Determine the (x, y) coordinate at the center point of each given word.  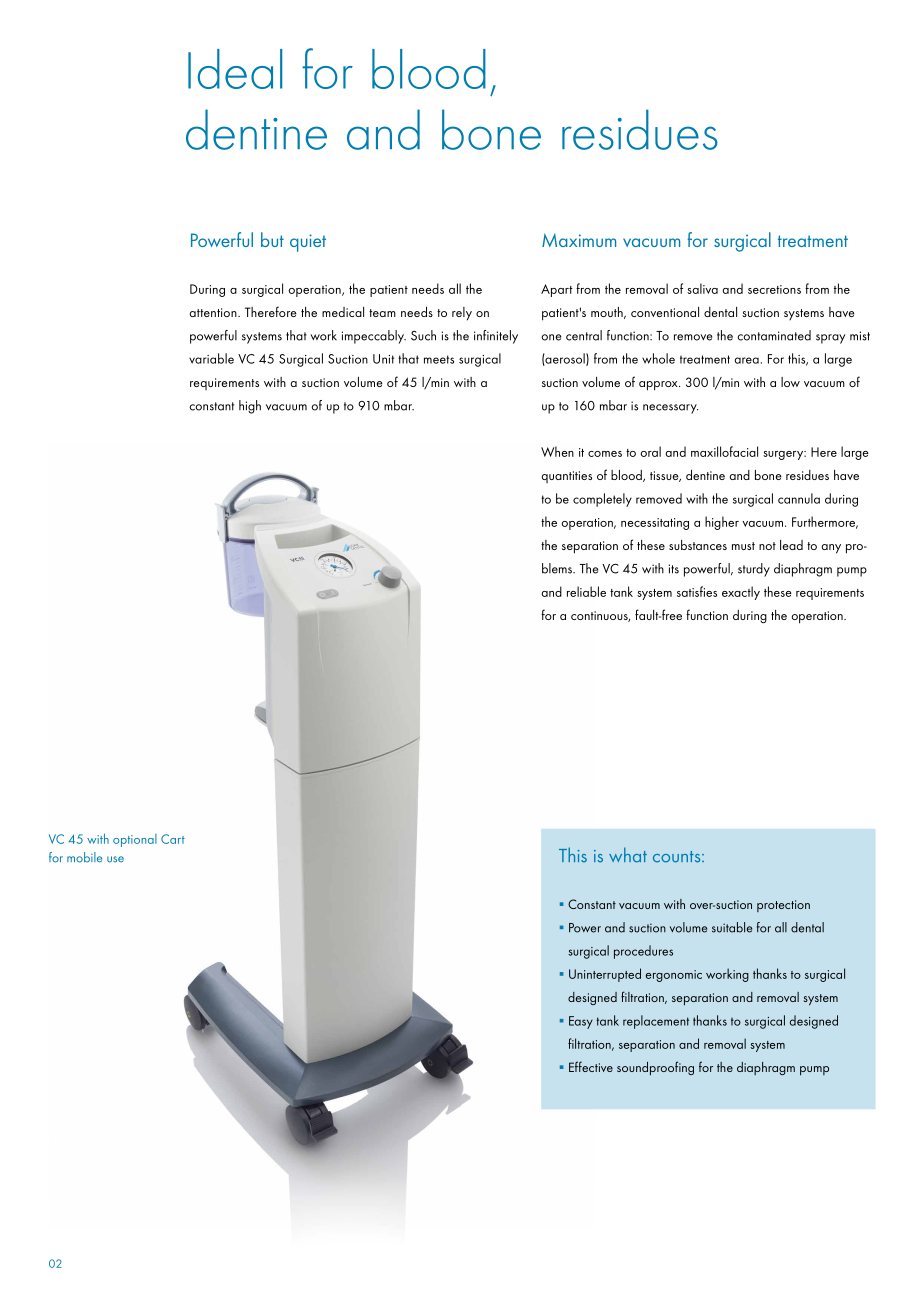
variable (211, 358)
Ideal (235, 69)
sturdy (754, 570)
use (115, 859)
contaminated (774, 335)
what (628, 855)
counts (678, 857)
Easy (581, 1022)
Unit (383, 359)
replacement (656, 1022)
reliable (586, 591)
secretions (774, 289)
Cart (173, 839)
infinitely (496, 337)
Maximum (579, 240)
